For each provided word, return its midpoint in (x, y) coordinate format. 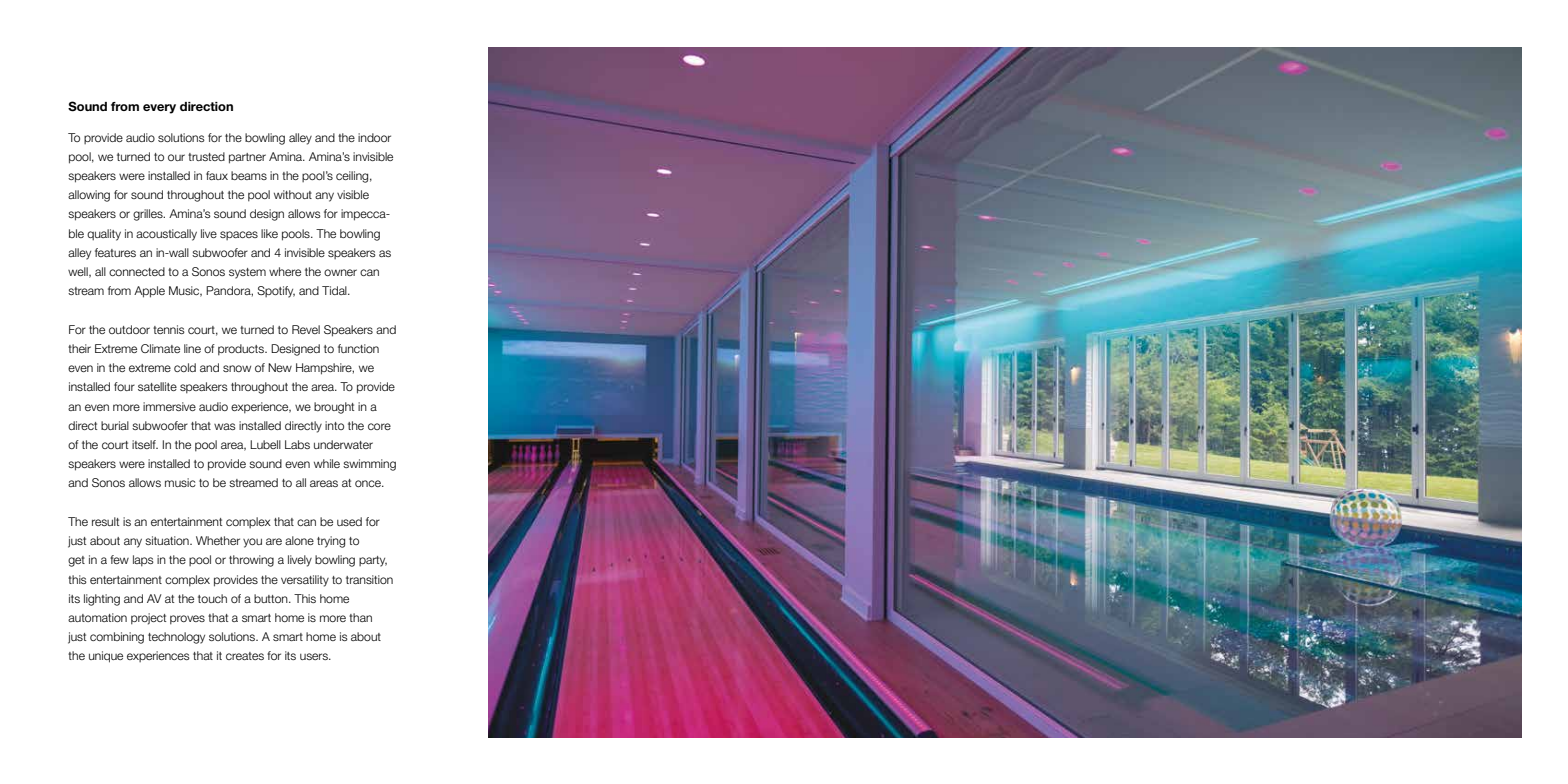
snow (237, 368)
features (115, 252)
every (159, 109)
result (105, 521)
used (349, 521)
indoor (374, 137)
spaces (239, 235)
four (124, 386)
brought (334, 408)
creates (245, 656)
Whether (218, 540)
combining (117, 638)
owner (340, 272)
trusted (206, 156)
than (360, 617)
